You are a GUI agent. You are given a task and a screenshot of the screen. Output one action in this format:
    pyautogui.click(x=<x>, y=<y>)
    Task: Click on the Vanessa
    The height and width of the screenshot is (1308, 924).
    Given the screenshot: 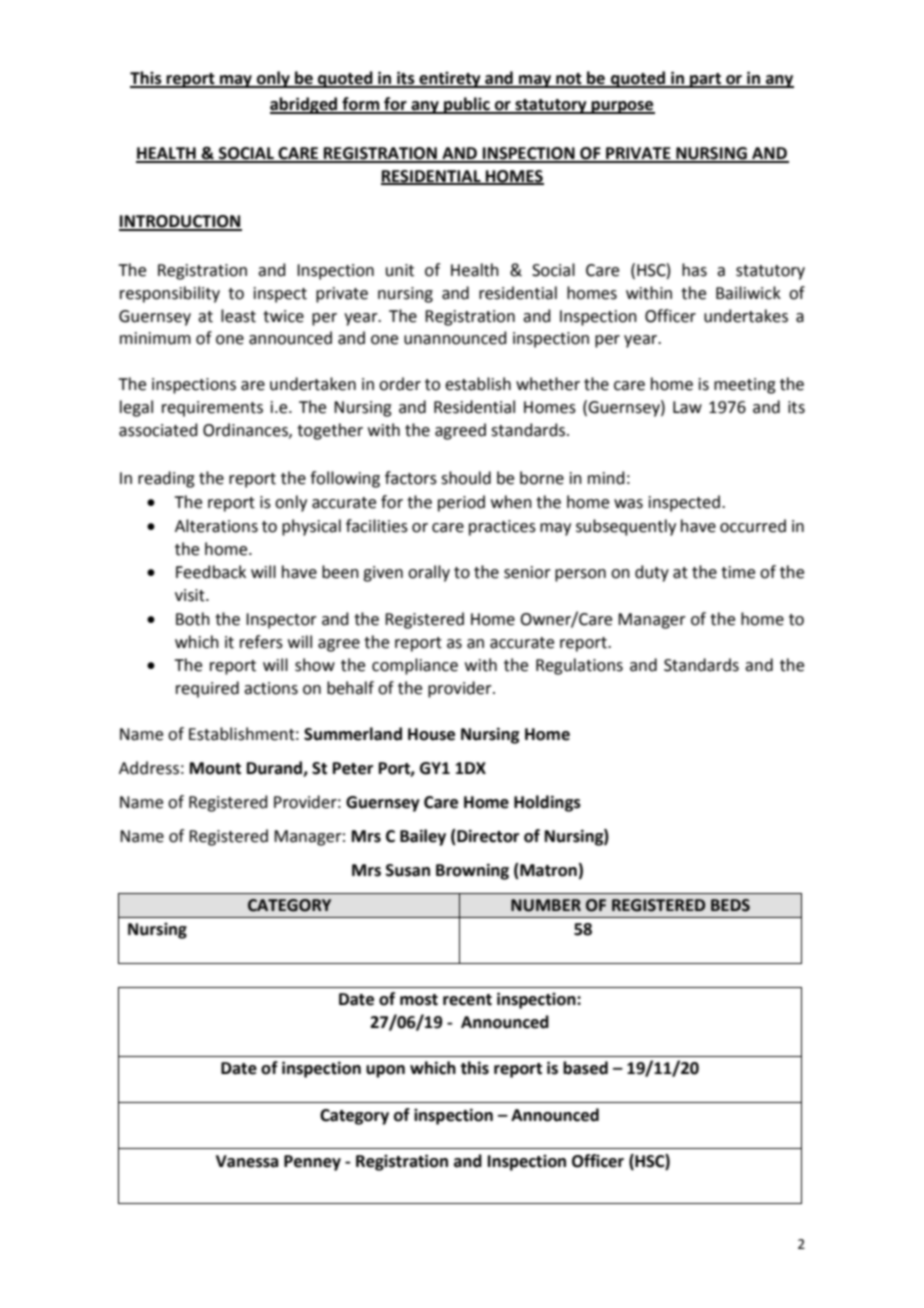 What is the action you would take?
    pyautogui.click(x=247, y=1161)
